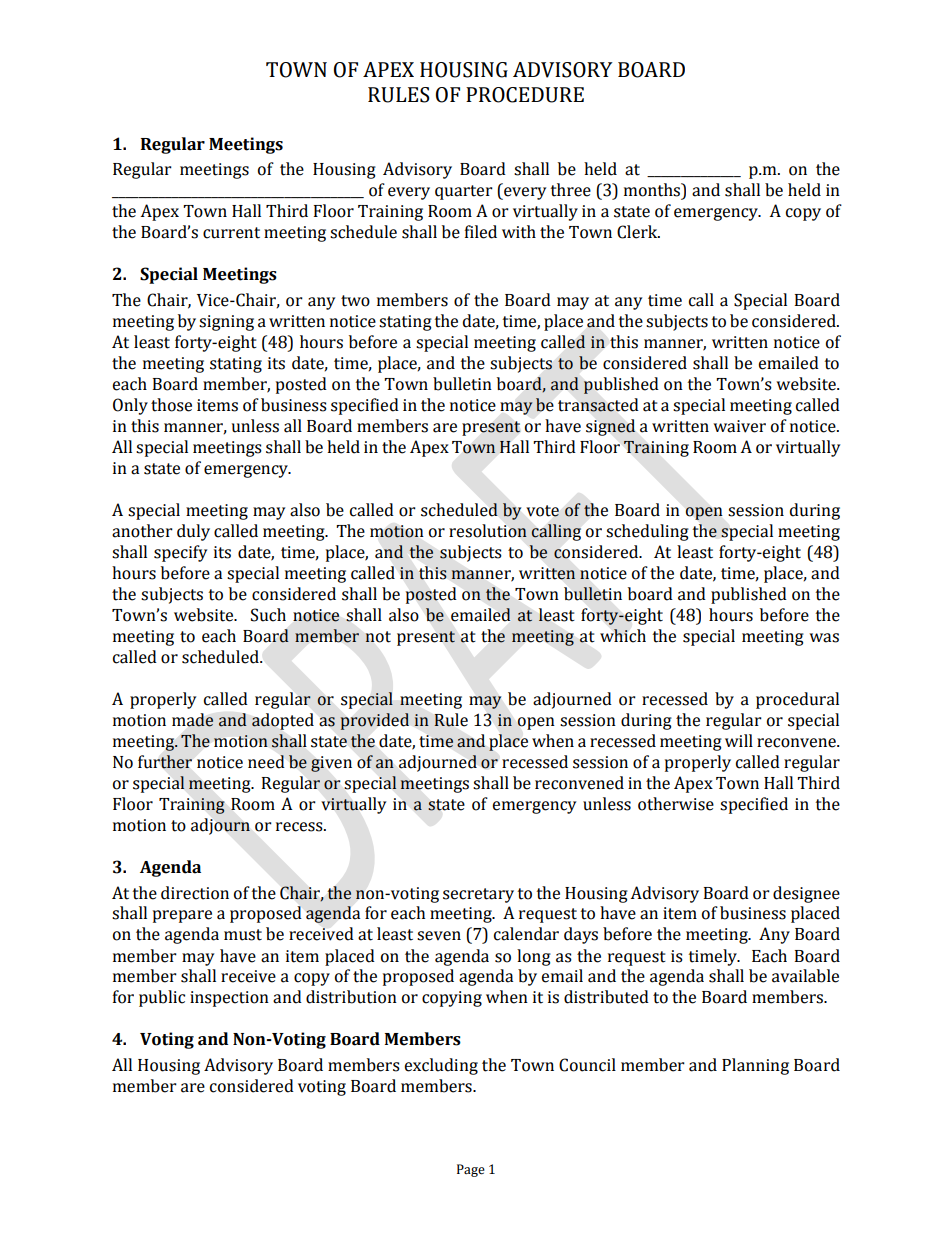  I want to click on inspection, so click(229, 999).
